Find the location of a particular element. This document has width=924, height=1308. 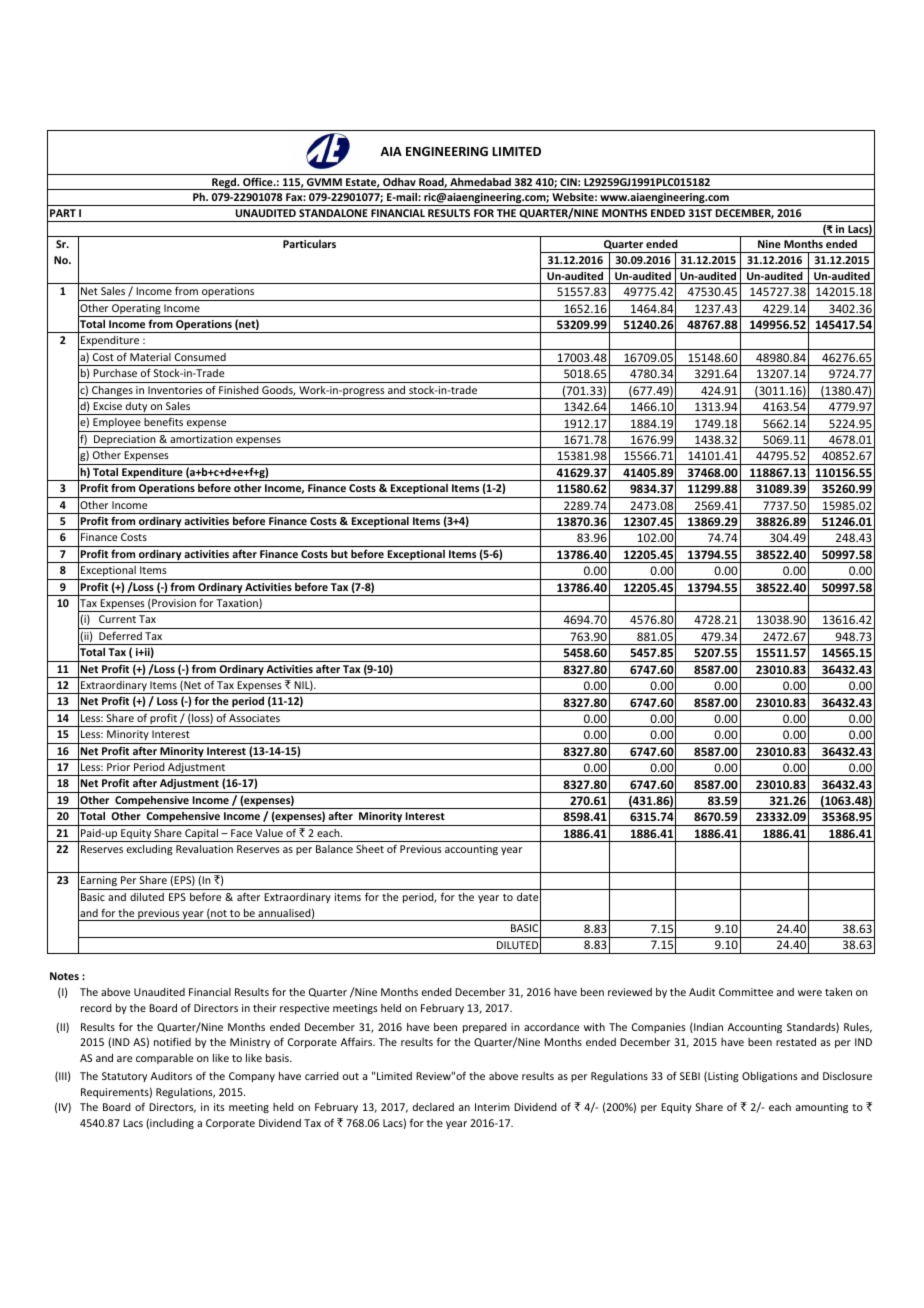

Sheet is located at coordinates (370, 849).
